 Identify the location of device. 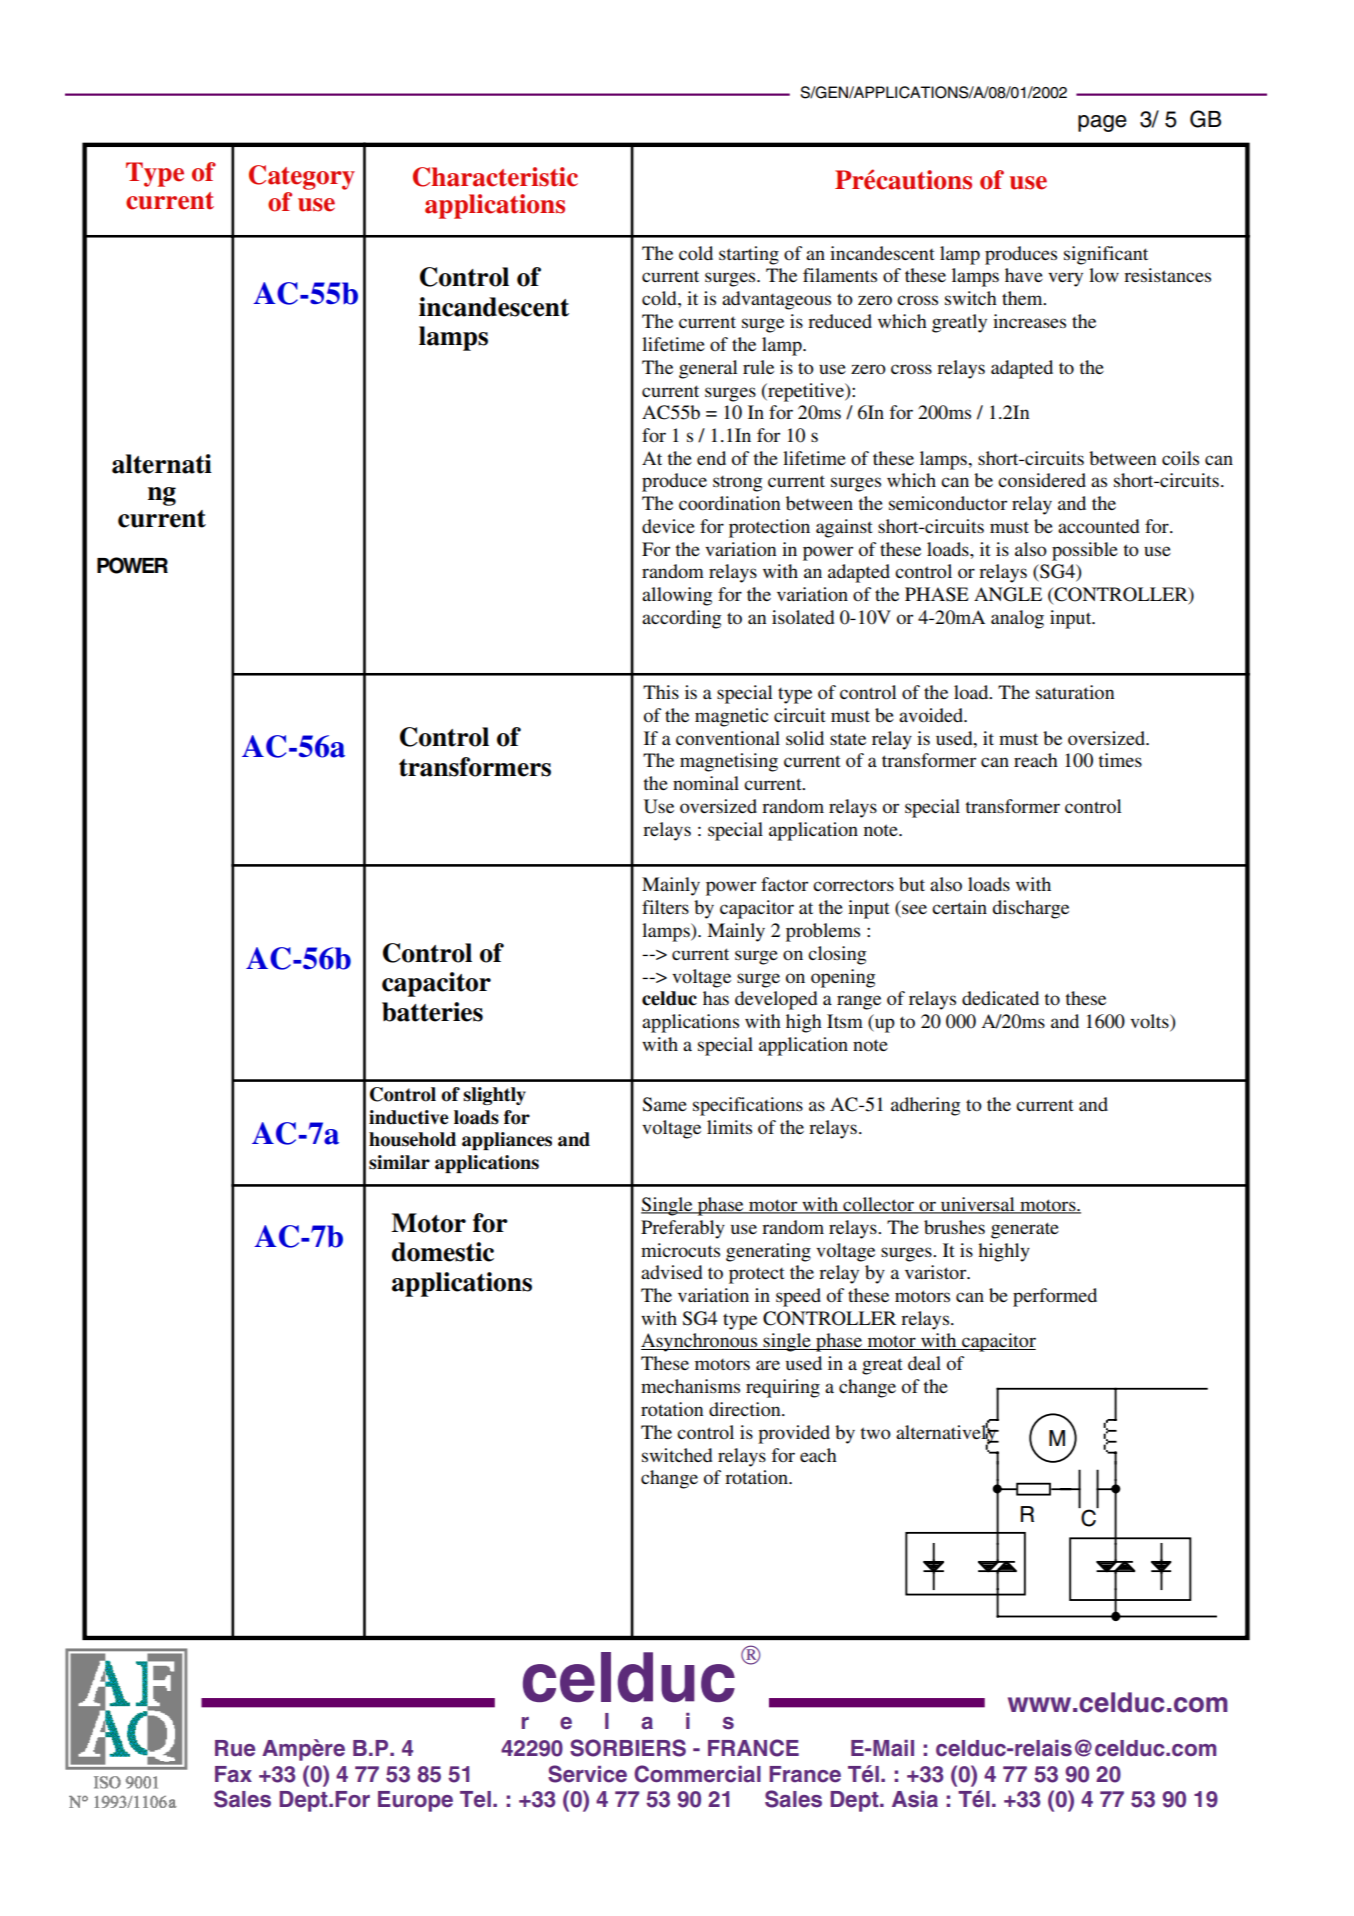
(668, 526).
